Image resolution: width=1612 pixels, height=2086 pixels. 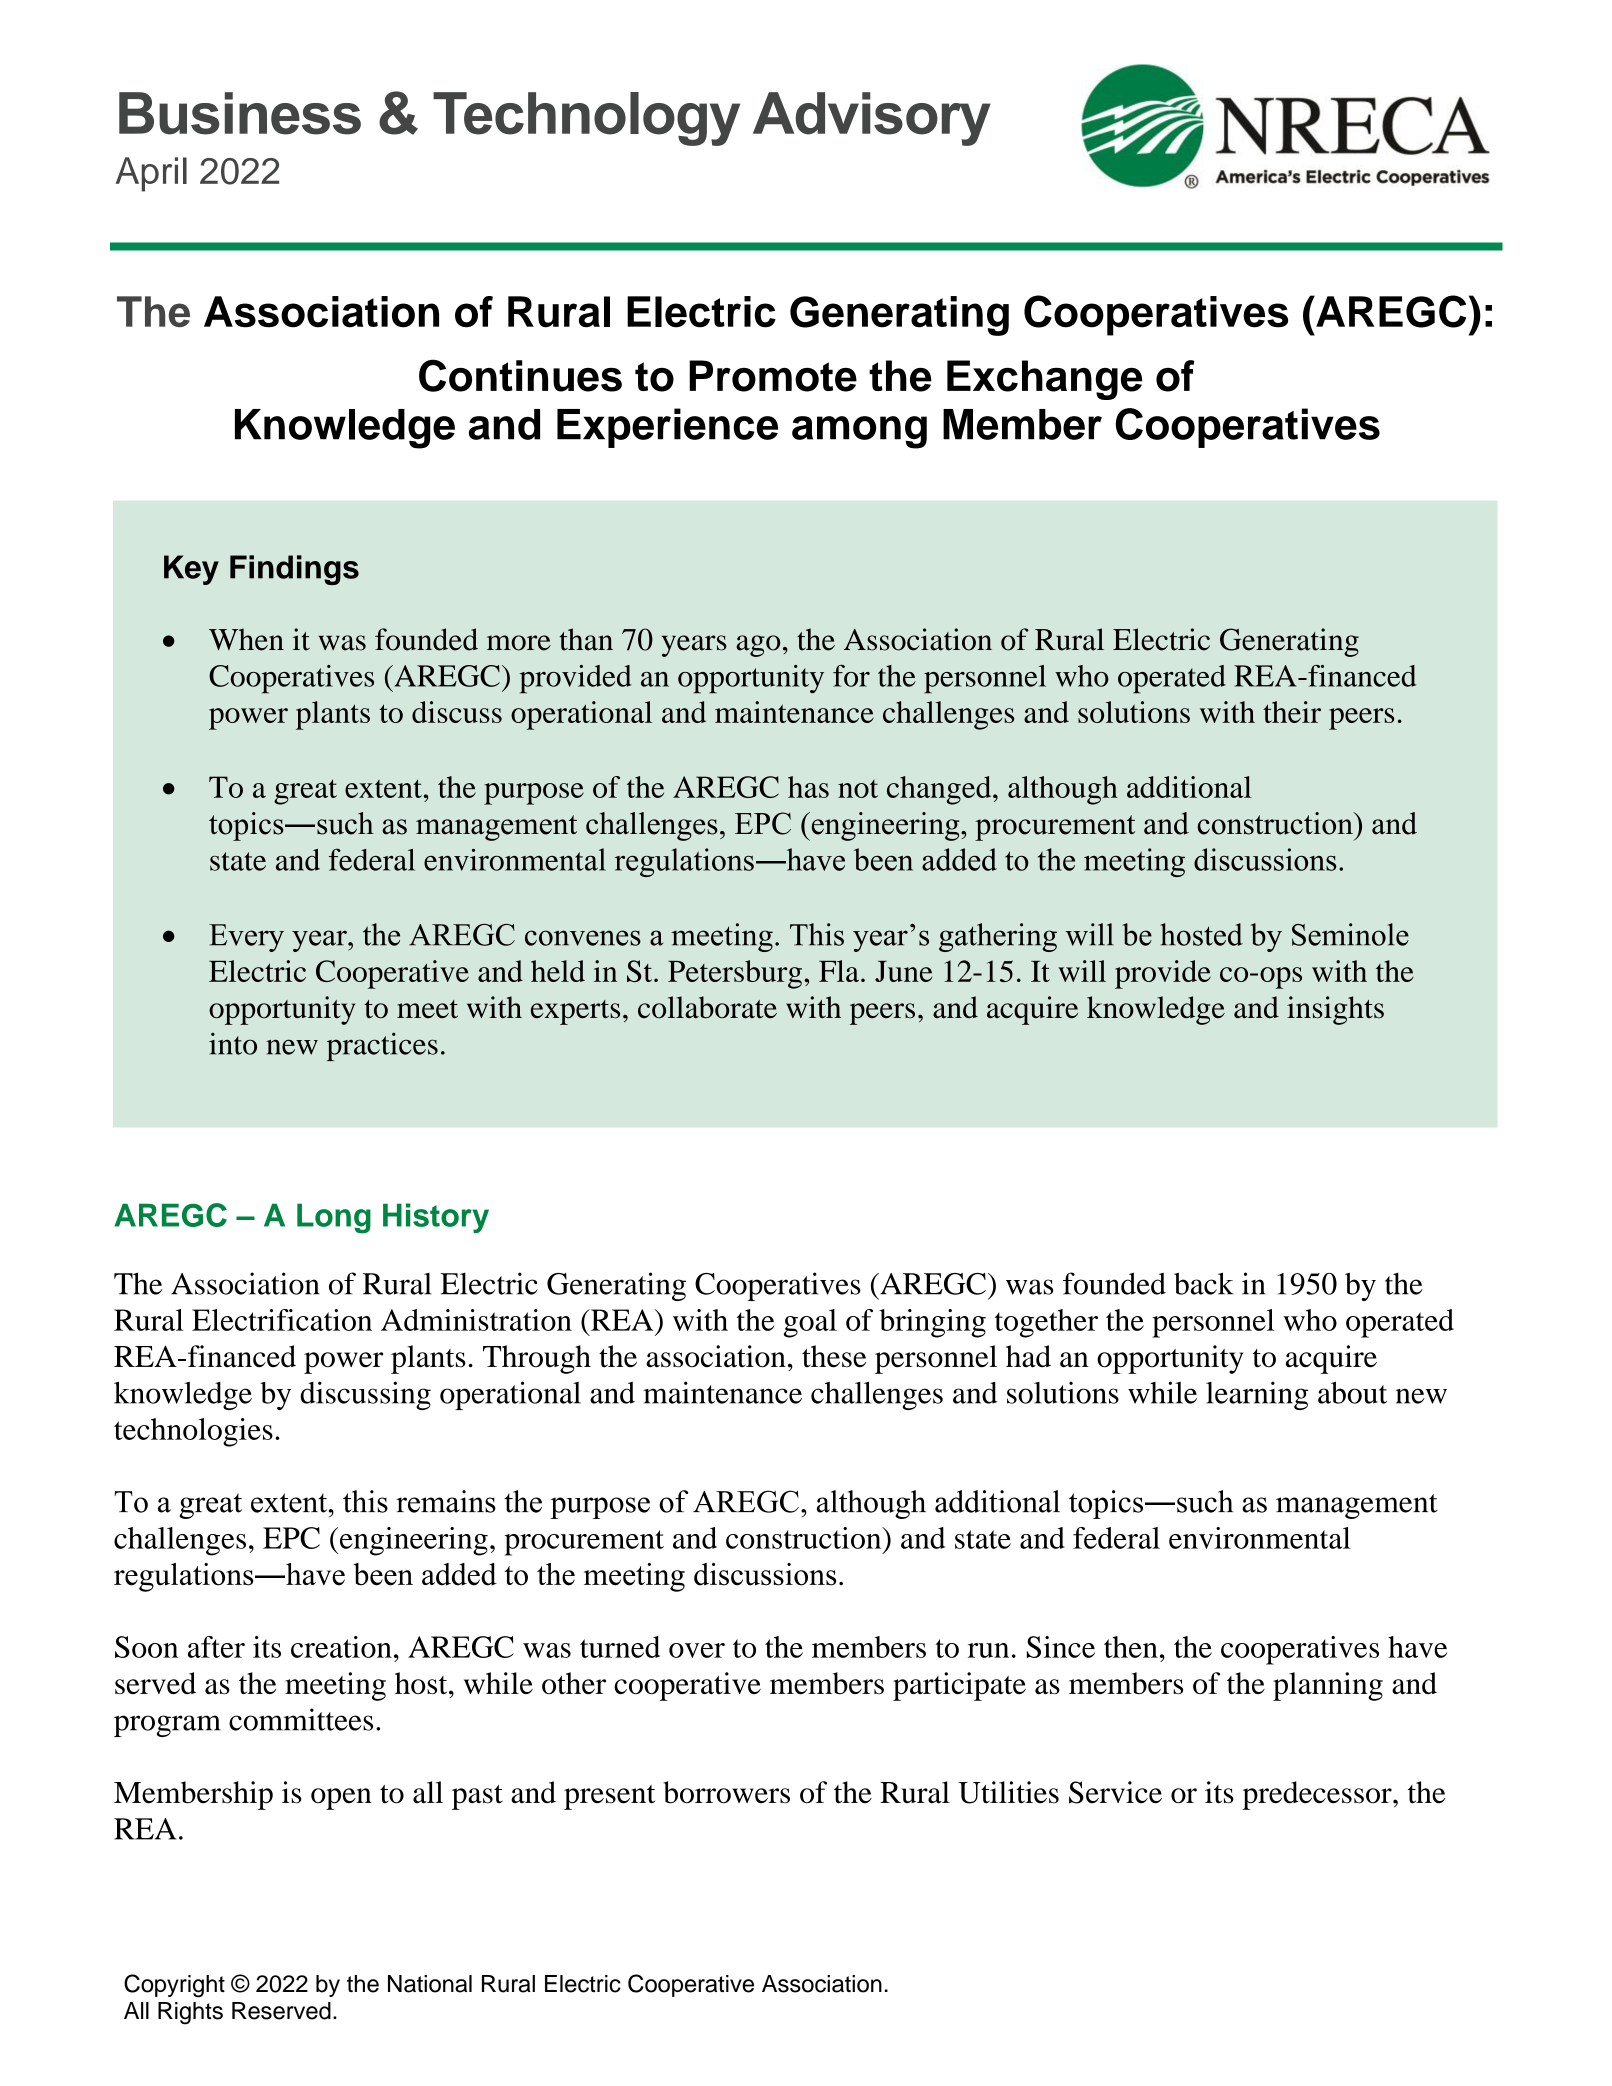 What do you see at coordinates (174, 1986) in the document?
I see `Copyright` at bounding box center [174, 1986].
